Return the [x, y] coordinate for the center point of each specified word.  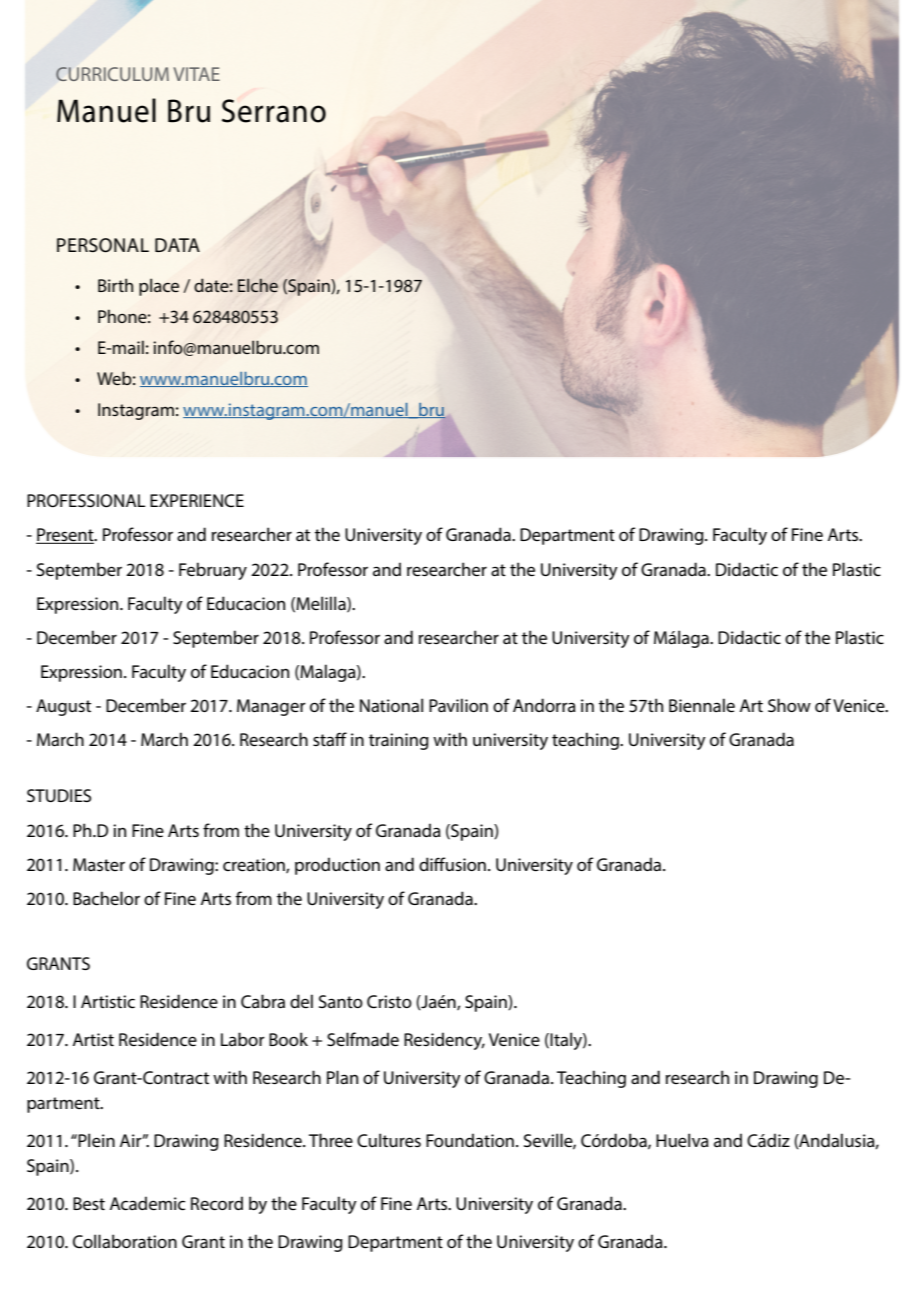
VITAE [196, 74]
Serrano [274, 111]
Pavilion [458, 705]
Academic [147, 1203]
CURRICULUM [112, 74]
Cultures [389, 1140]
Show [789, 705]
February [213, 571]
